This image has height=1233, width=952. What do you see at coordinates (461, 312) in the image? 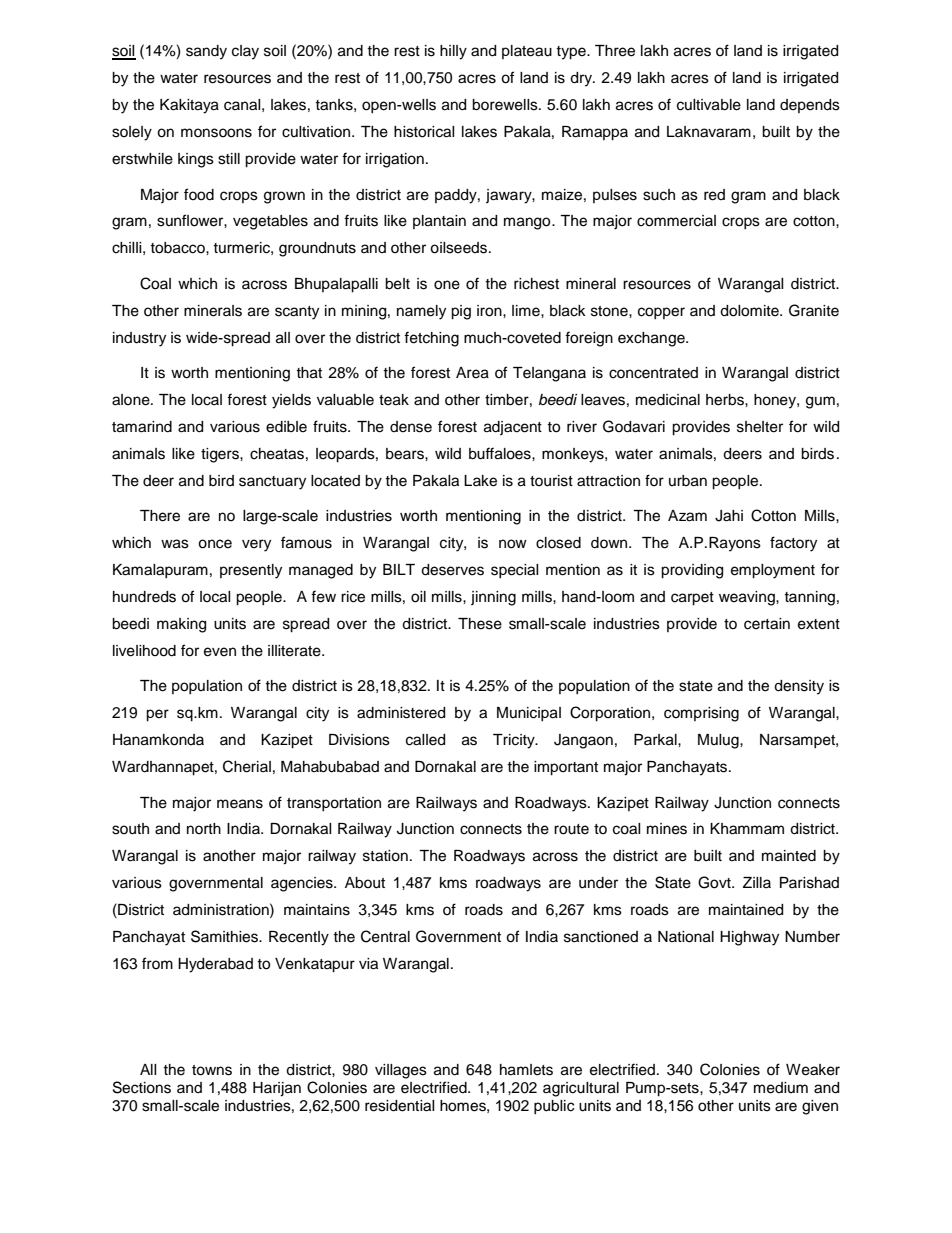
I see `pig` at bounding box center [461, 312].
